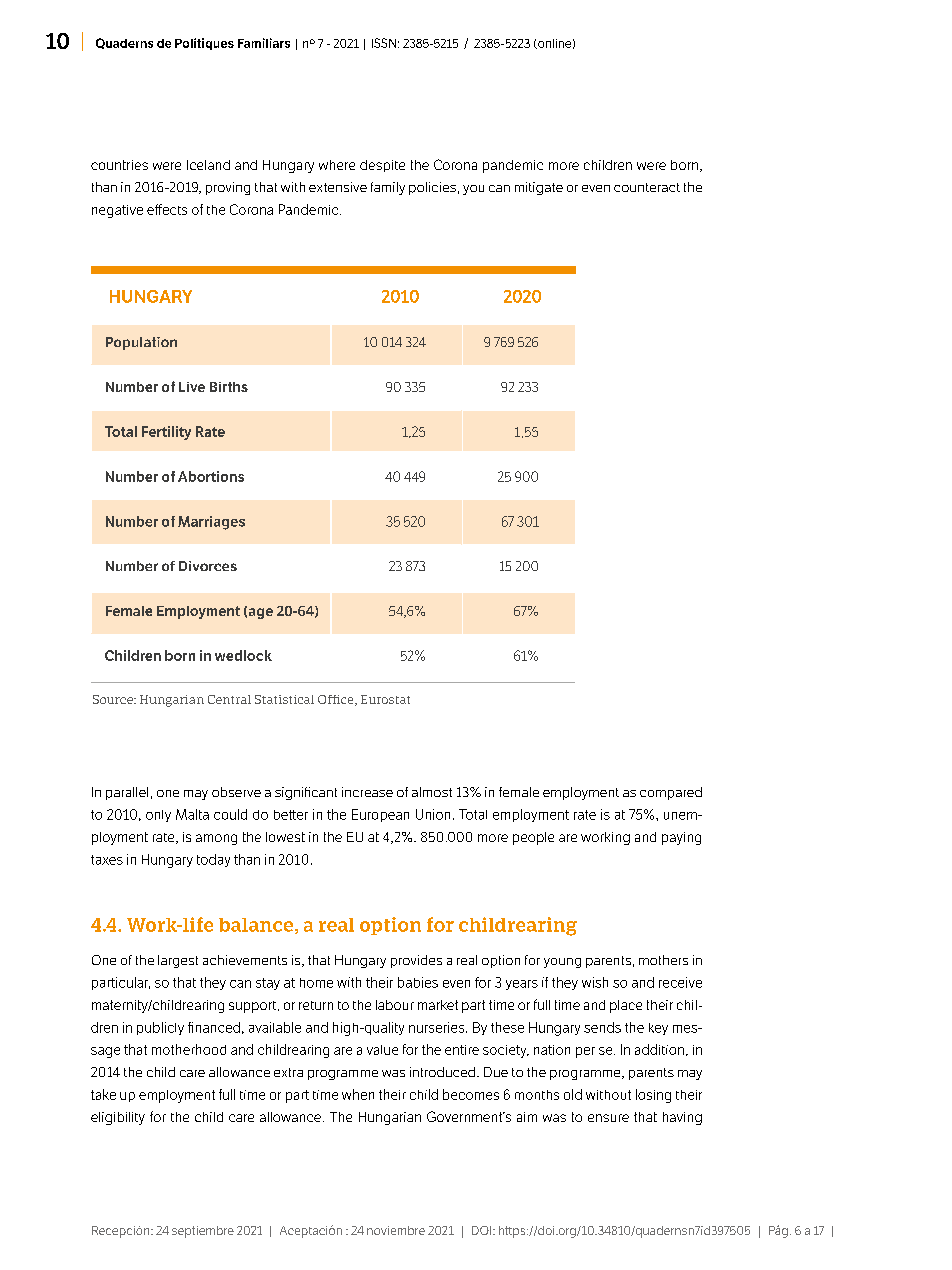  I want to click on Iceland, so click(208, 165).
